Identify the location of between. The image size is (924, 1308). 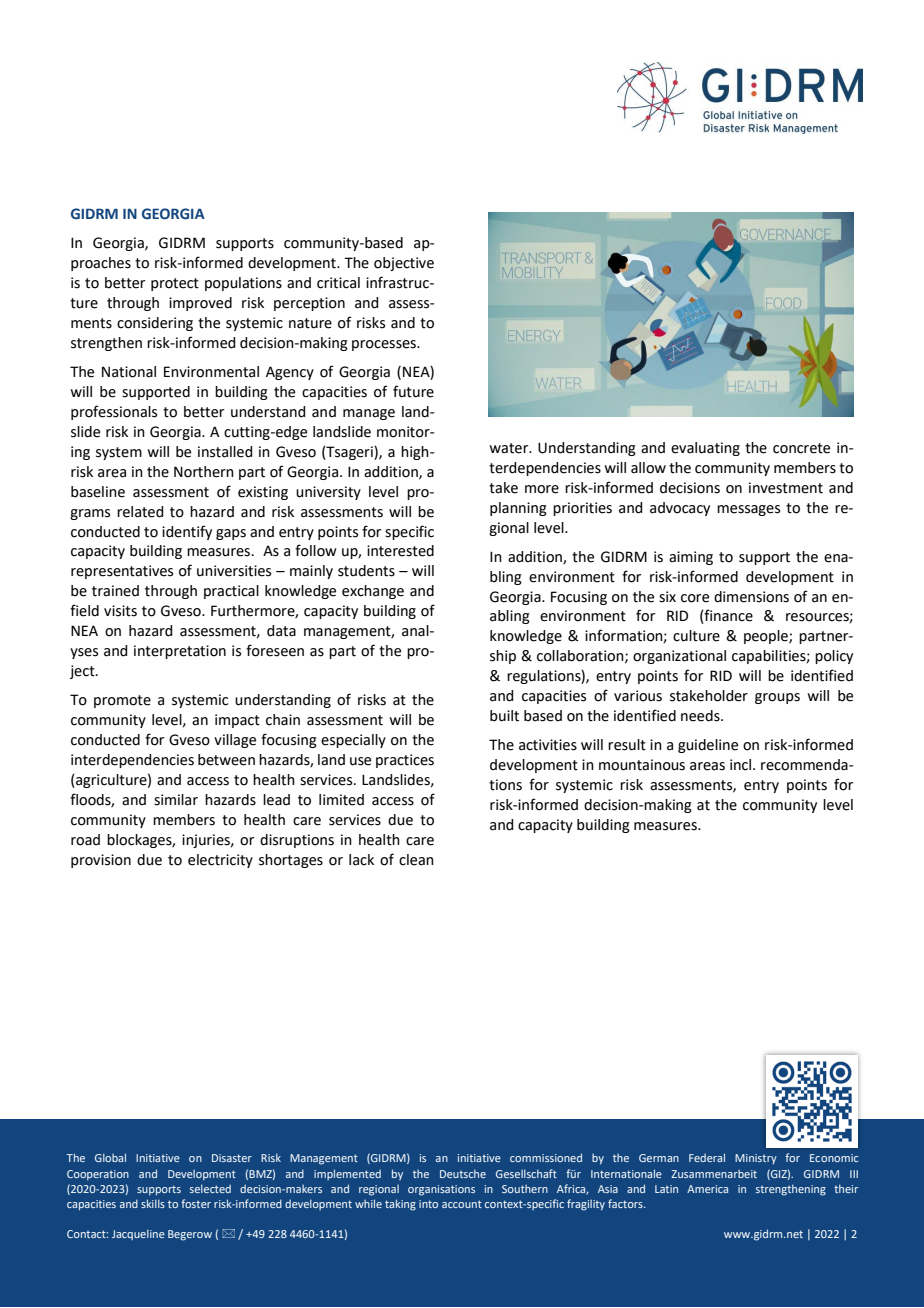
(226, 760).
